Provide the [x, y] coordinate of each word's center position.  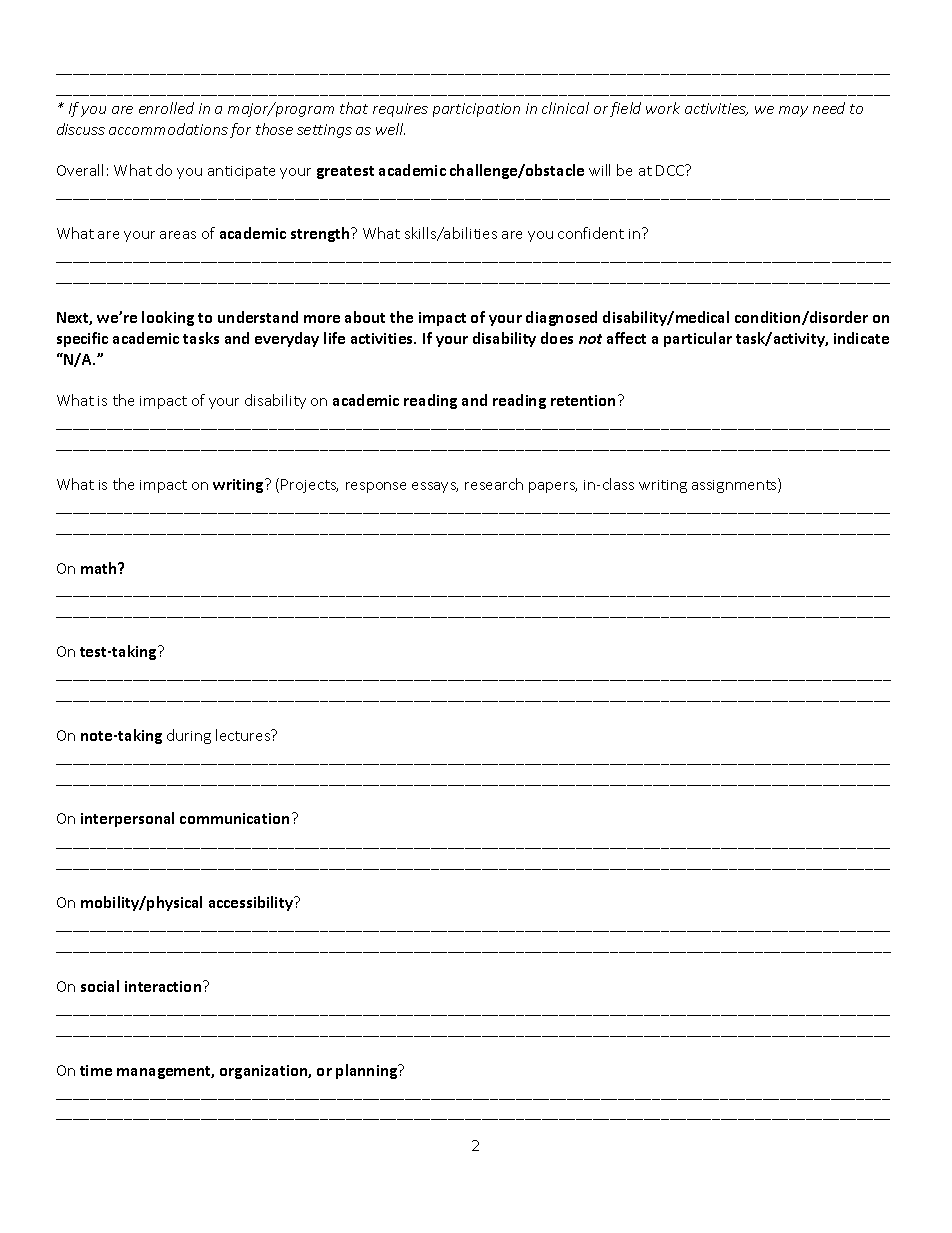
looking [168, 318]
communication [234, 818]
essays [435, 487]
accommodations [168, 129]
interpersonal [127, 819]
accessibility [252, 903]
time [96, 1070]
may [793, 111]
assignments [735, 485]
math [100, 568]
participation [476, 110]
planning [368, 1071]
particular [698, 339]
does [557, 338]
